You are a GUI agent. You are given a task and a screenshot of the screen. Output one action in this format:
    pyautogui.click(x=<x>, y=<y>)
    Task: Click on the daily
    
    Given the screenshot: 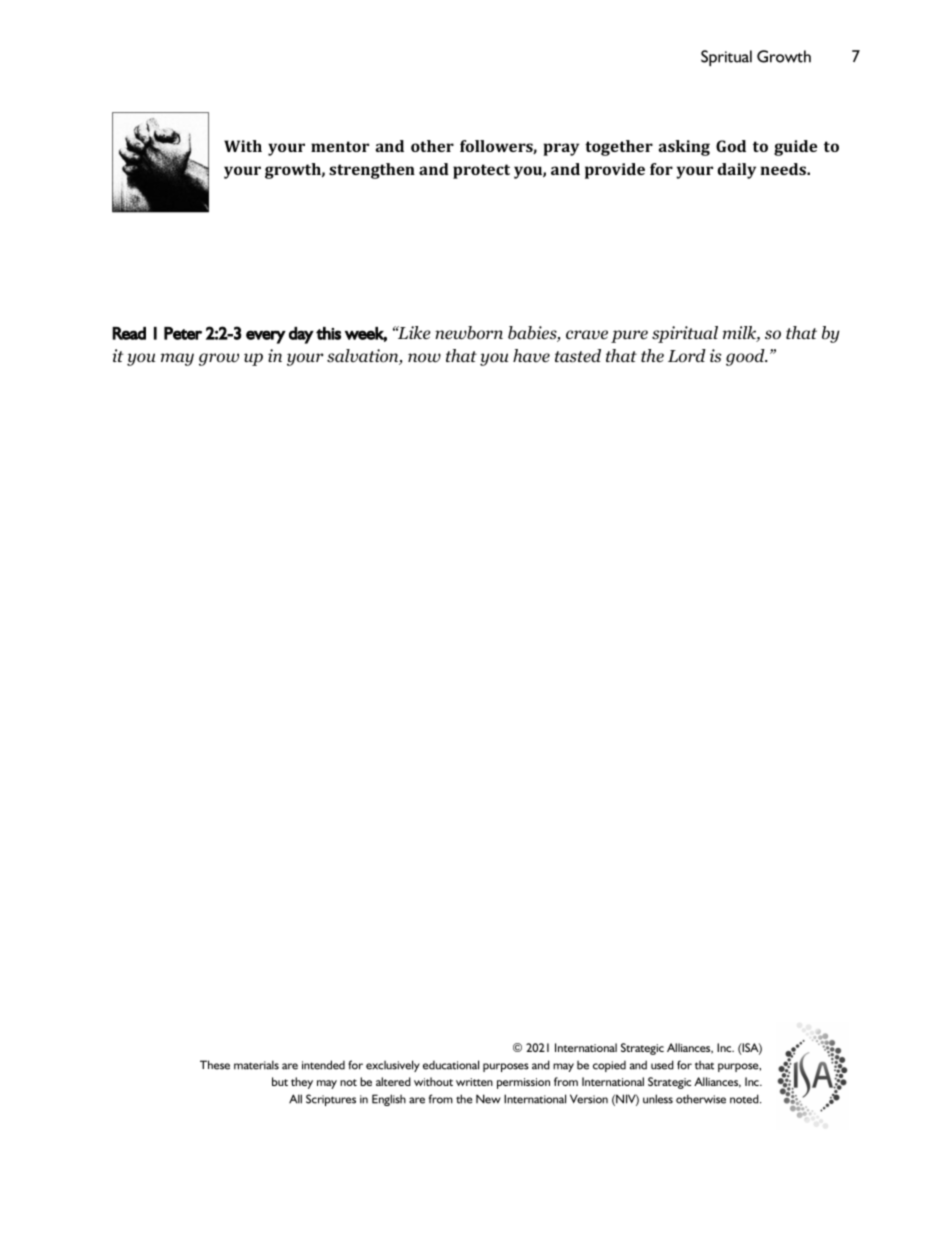 What is the action you would take?
    pyautogui.click(x=737, y=171)
